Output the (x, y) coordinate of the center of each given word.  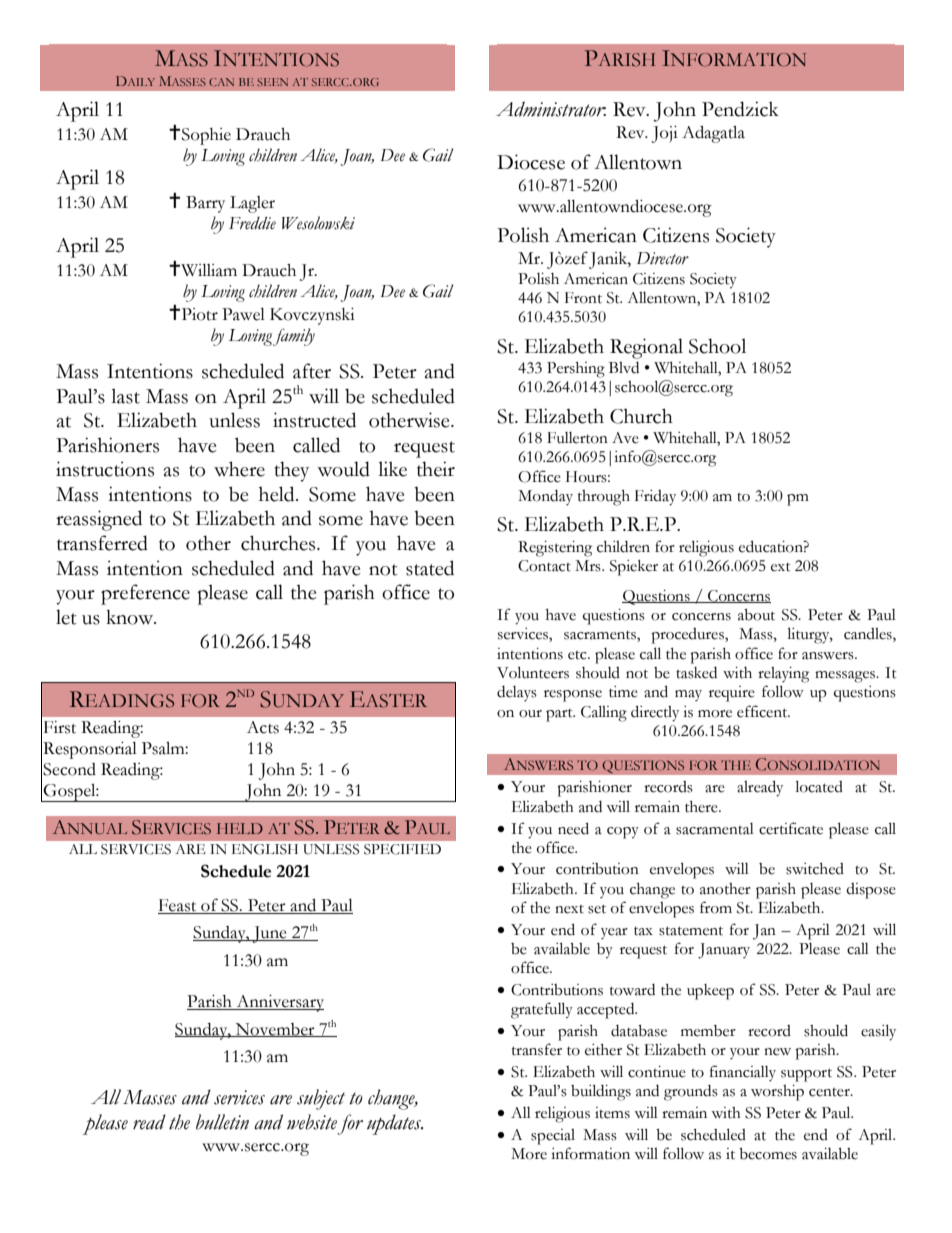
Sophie (206, 136)
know (131, 617)
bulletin (222, 1122)
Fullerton (577, 438)
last (125, 396)
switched (815, 869)
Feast (178, 906)
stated (430, 568)
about (756, 615)
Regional (646, 348)
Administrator (551, 109)
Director (663, 258)
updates (395, 1124)
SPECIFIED (402, 849)
